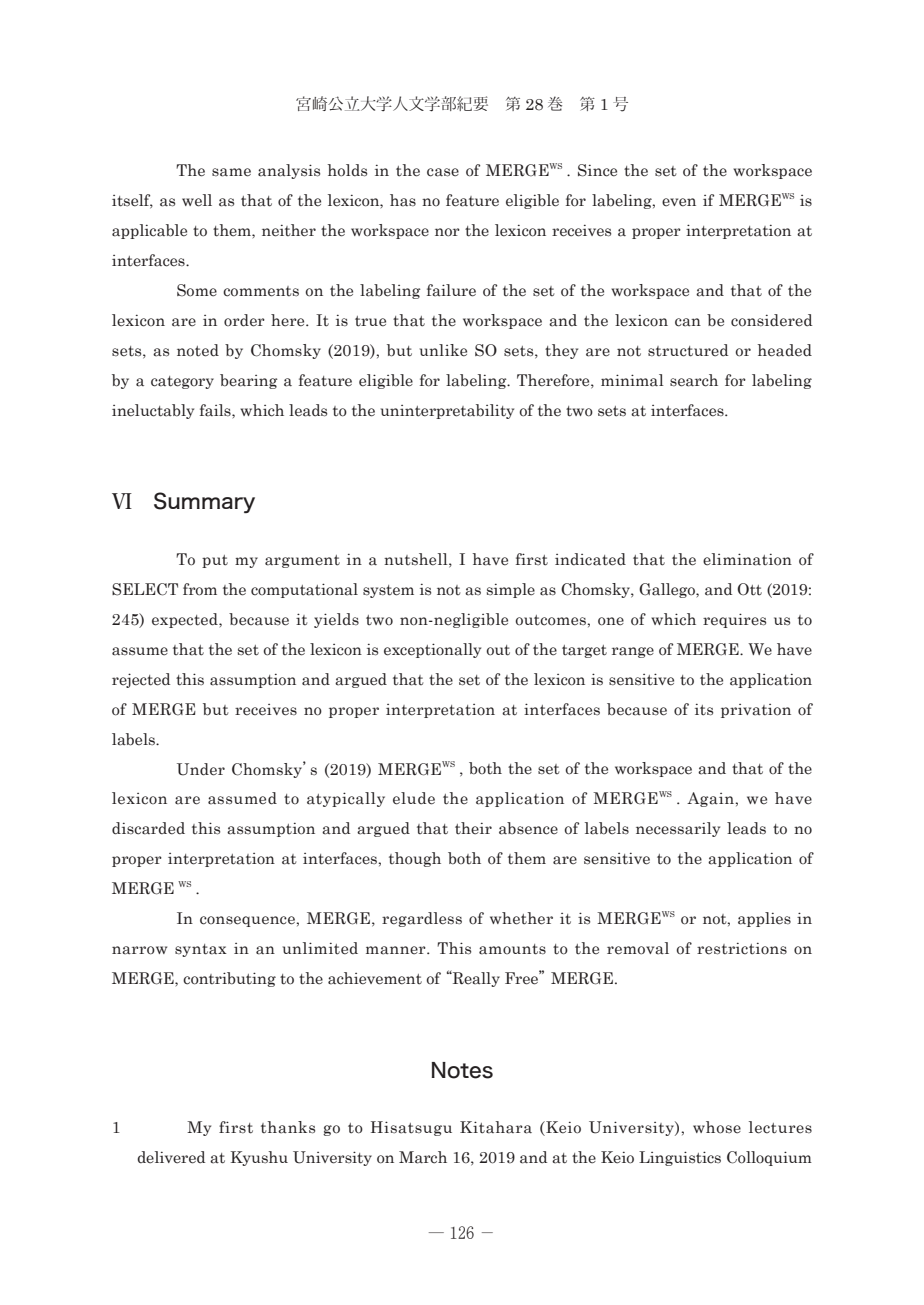 This image has height=1305, width=924. I want to click on expected, so click(186, 620).
